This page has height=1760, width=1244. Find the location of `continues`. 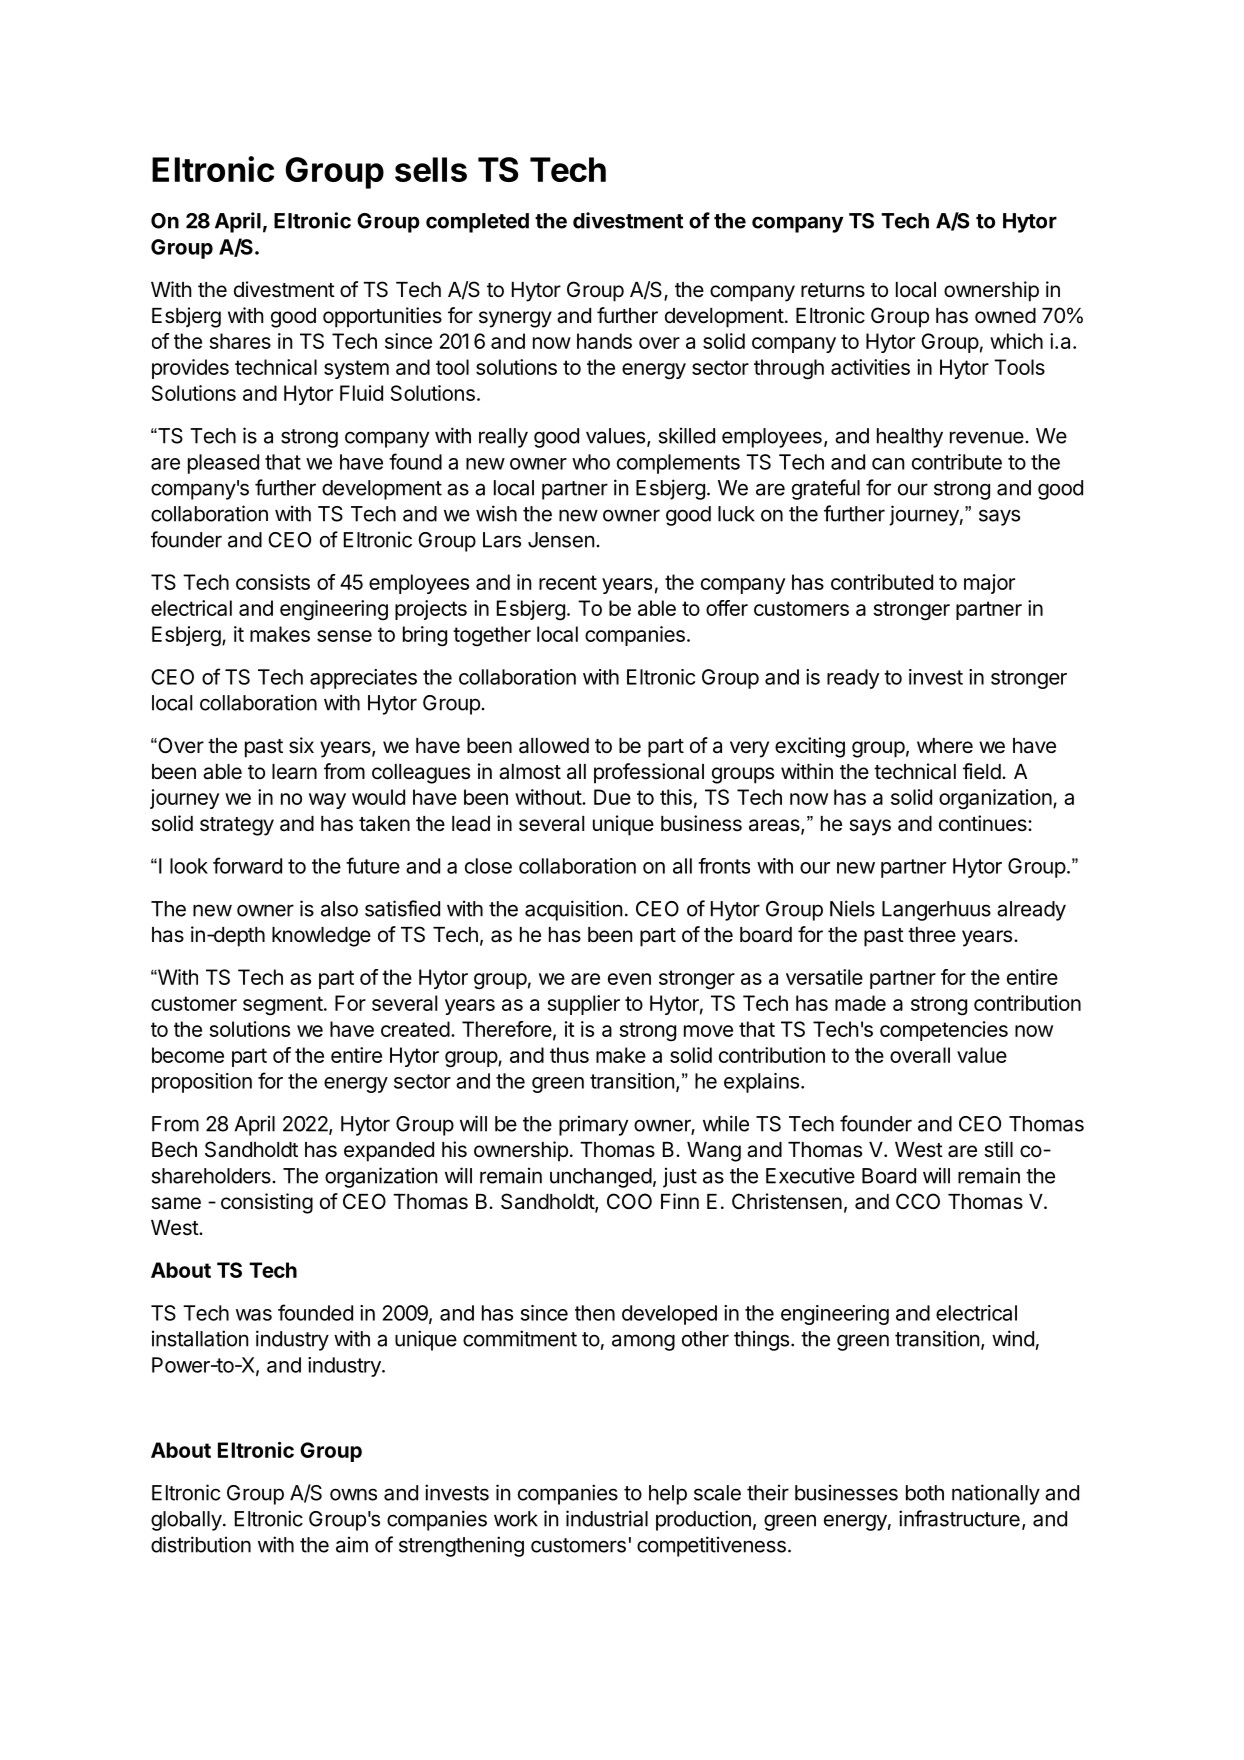

continues is located at coordinates (984, 823).
